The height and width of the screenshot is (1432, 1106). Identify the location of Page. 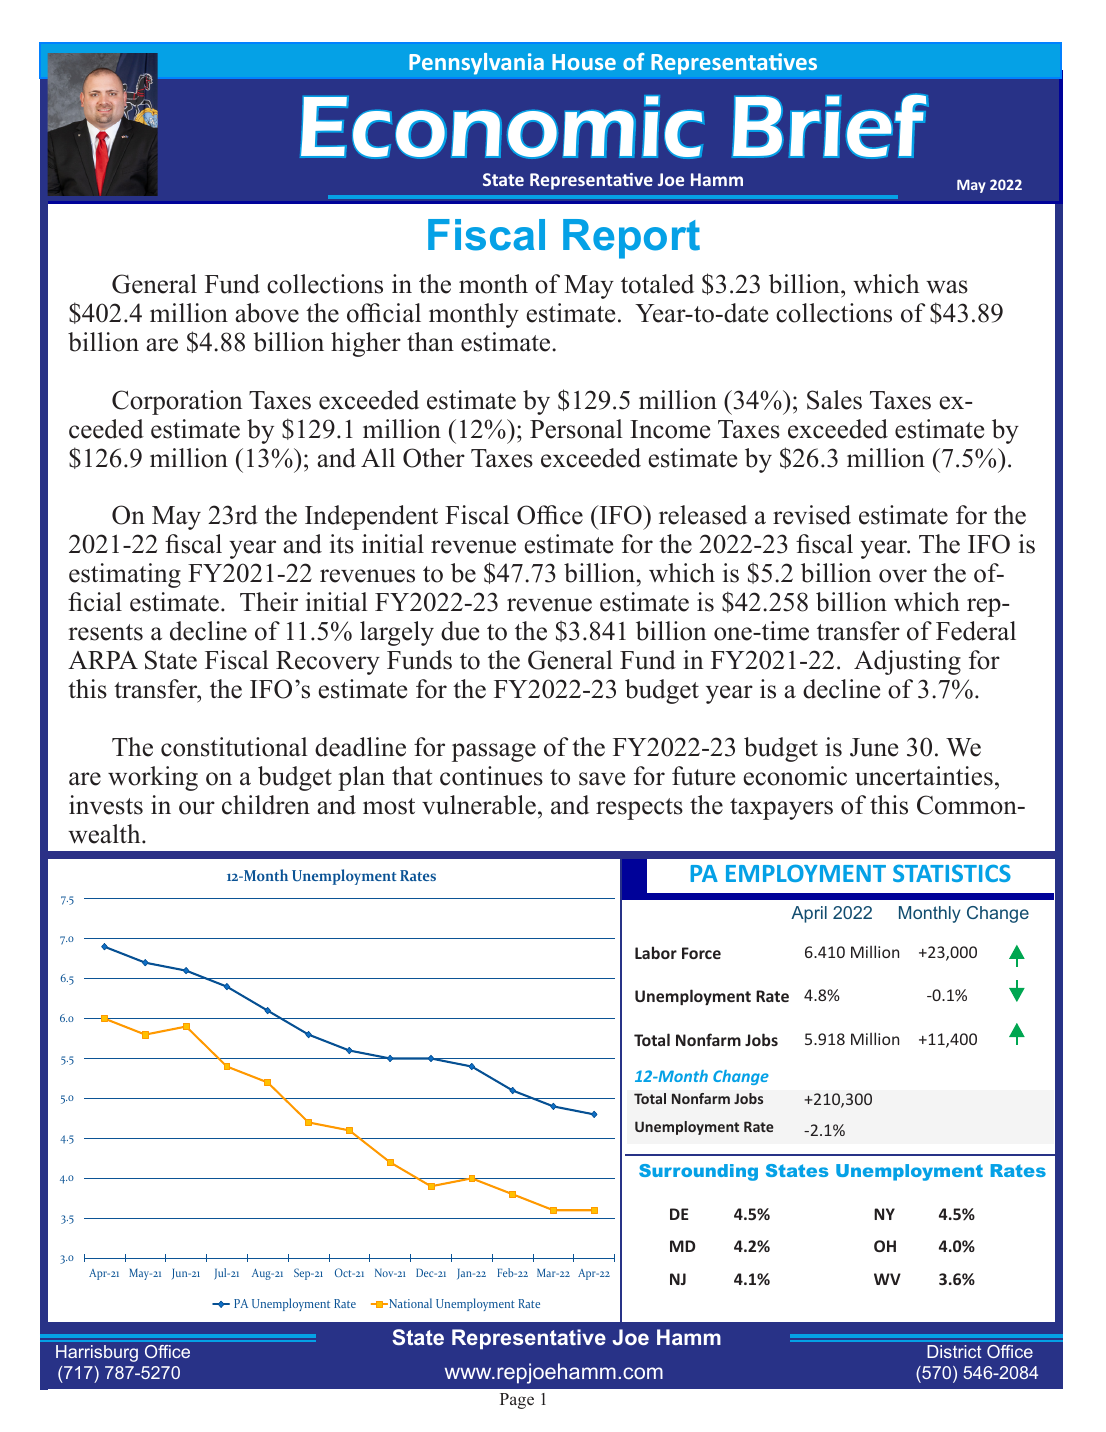
(517, 1401).
